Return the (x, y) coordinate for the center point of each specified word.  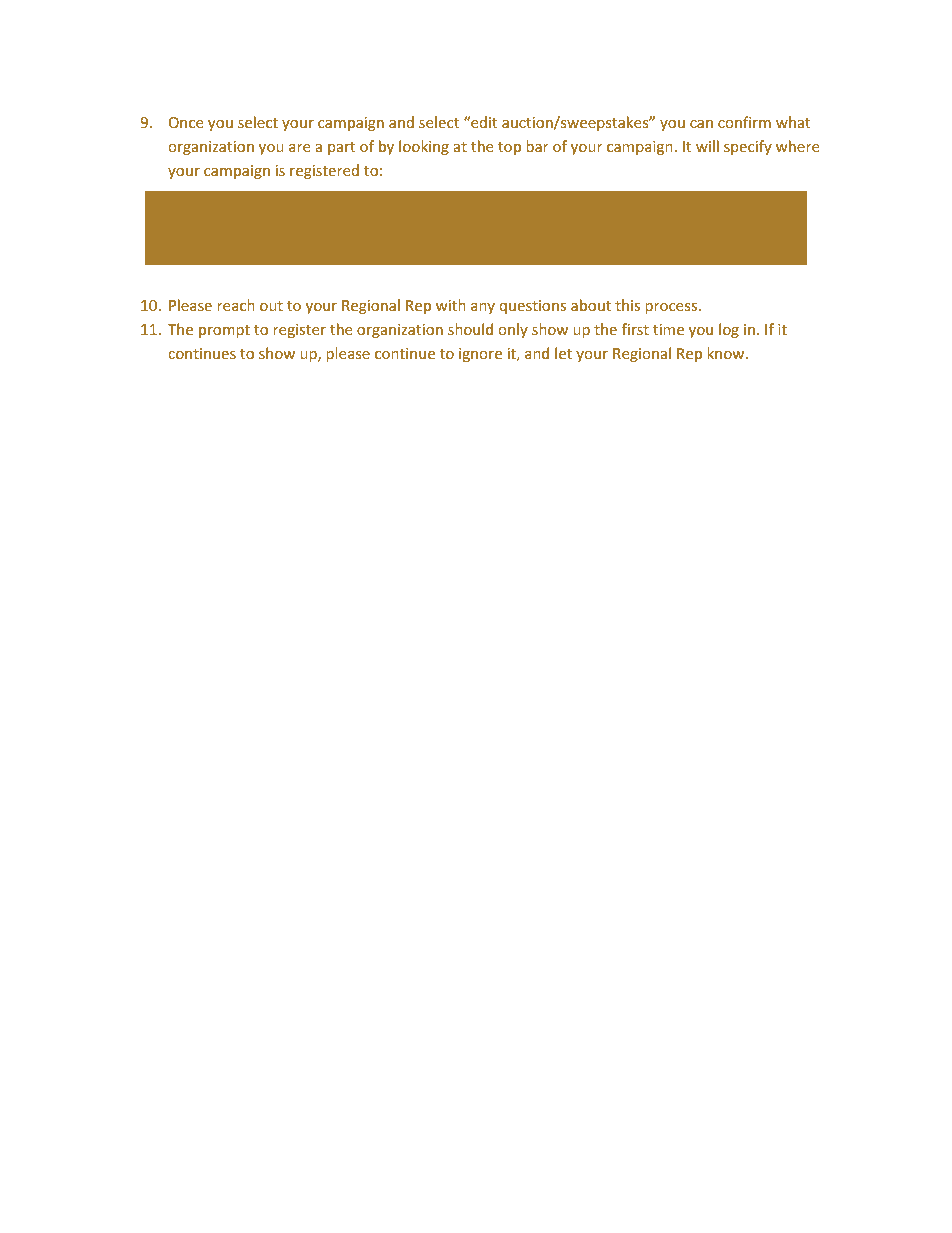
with (451, 305)
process (672, 308)
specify (748, 147)
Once (186, 122)
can (701, 124)
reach (236, 305)
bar (537, 146)
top (509, 148)
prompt (224, 331)
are (299, 148)
